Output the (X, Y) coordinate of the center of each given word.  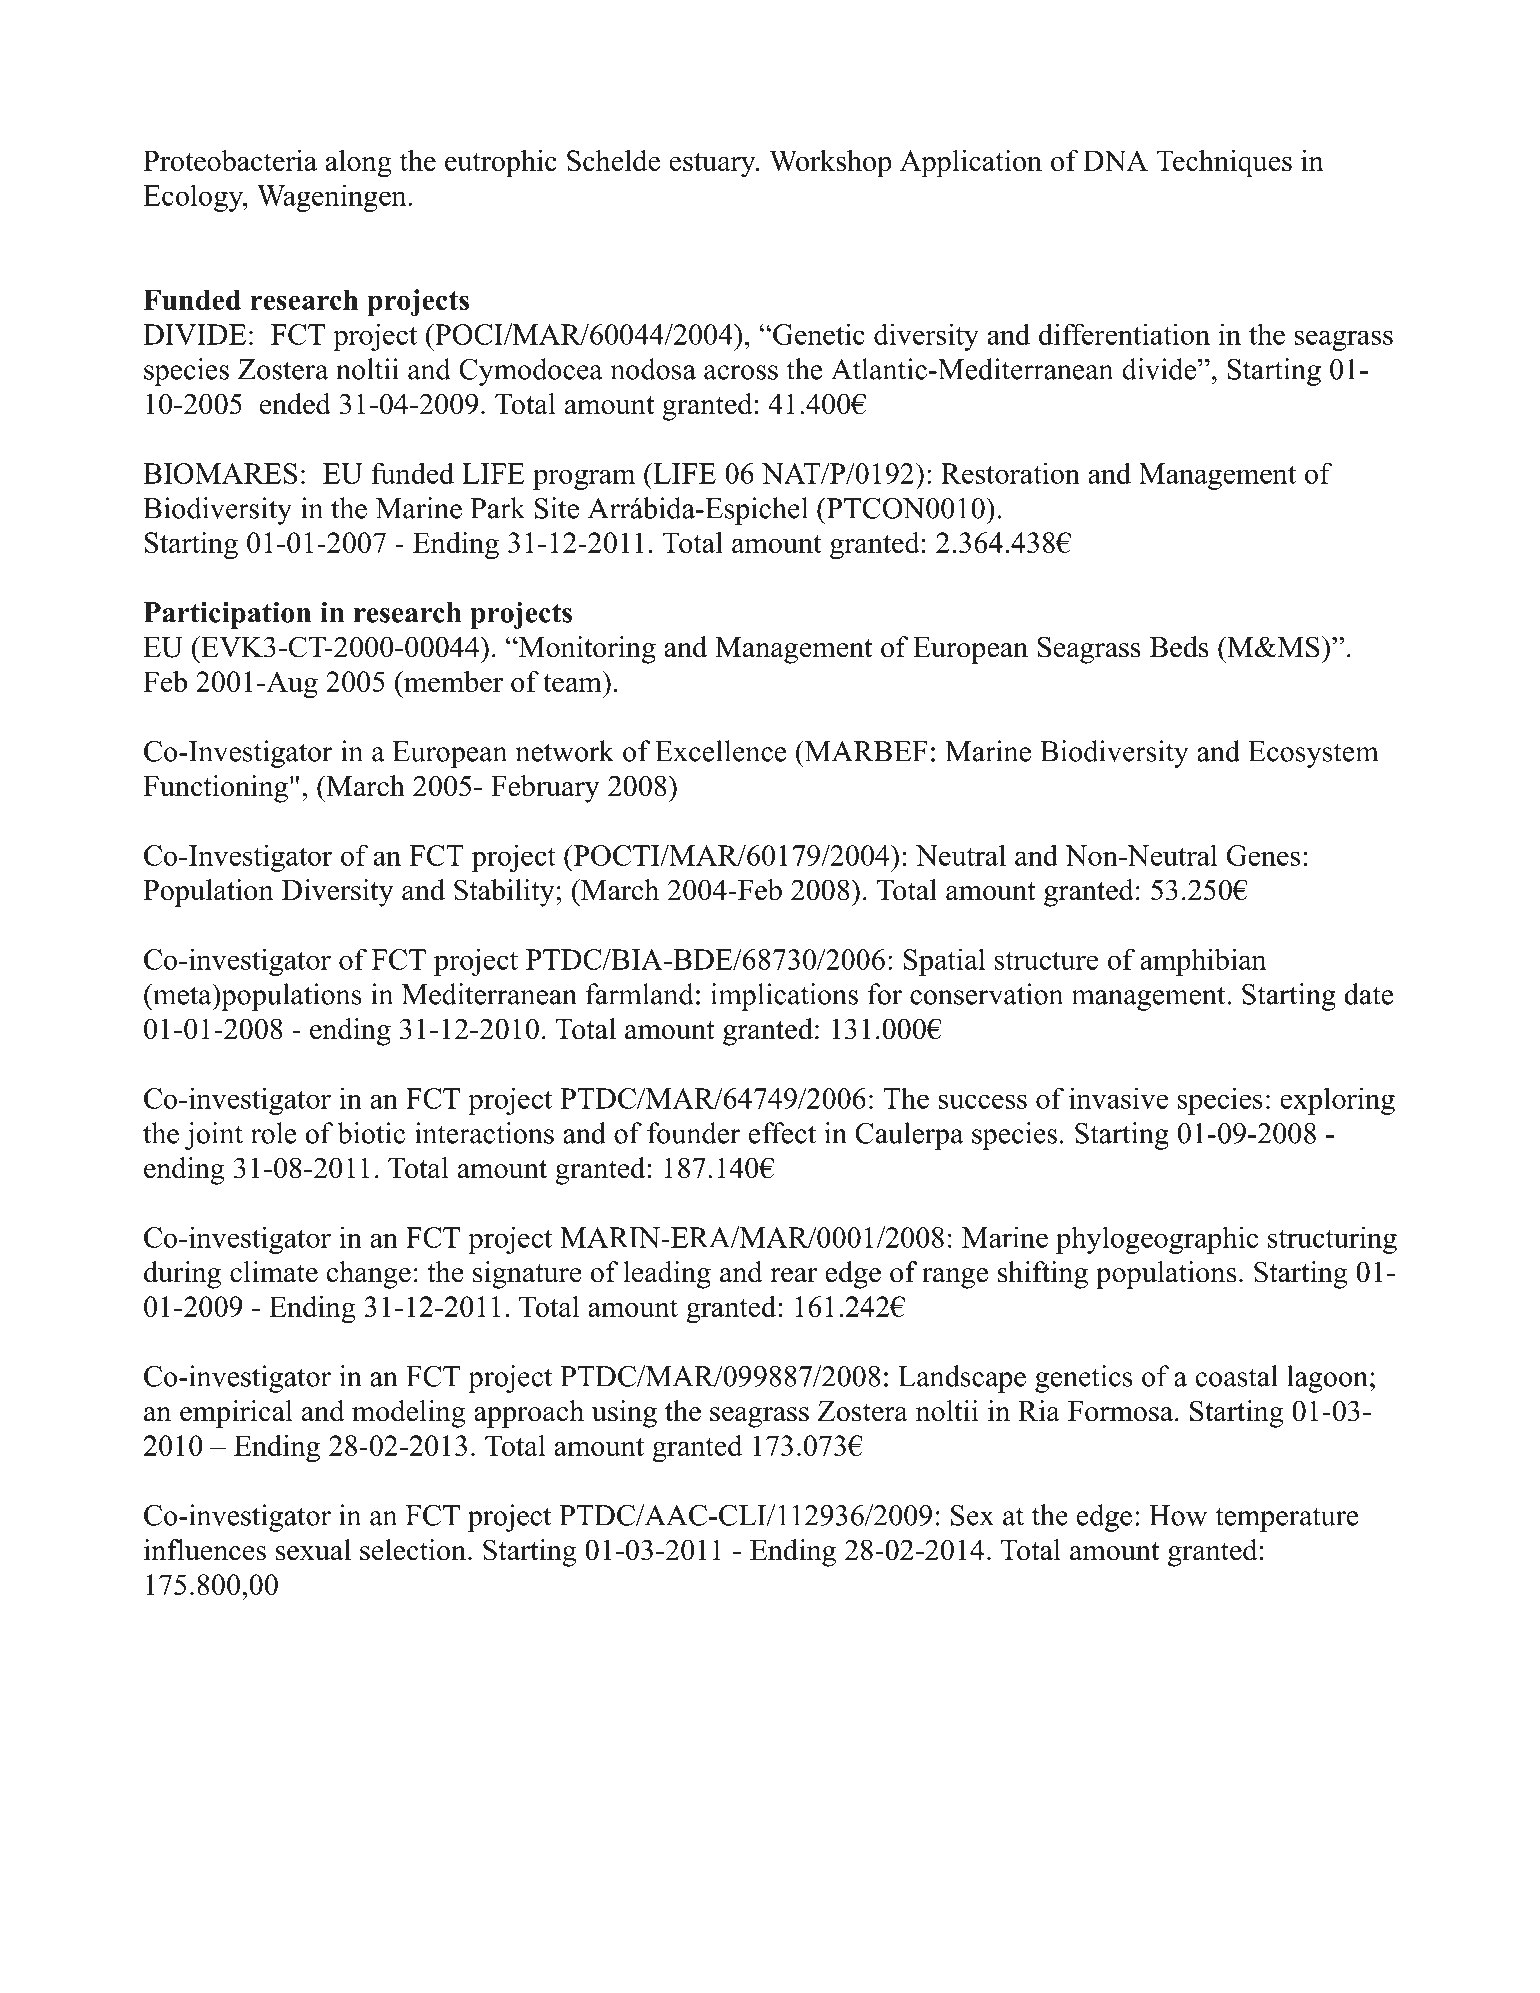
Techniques (1224, 164)
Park (497, 508)
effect (782, 1133)
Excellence (721, 751)
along (359, 164)
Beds (1179, 647)
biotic (371, 1133)
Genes (1263, 855)
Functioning (217, 789)
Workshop (830, 164)
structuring (1332, 1240)
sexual (313, 1550)
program (584, 479)
